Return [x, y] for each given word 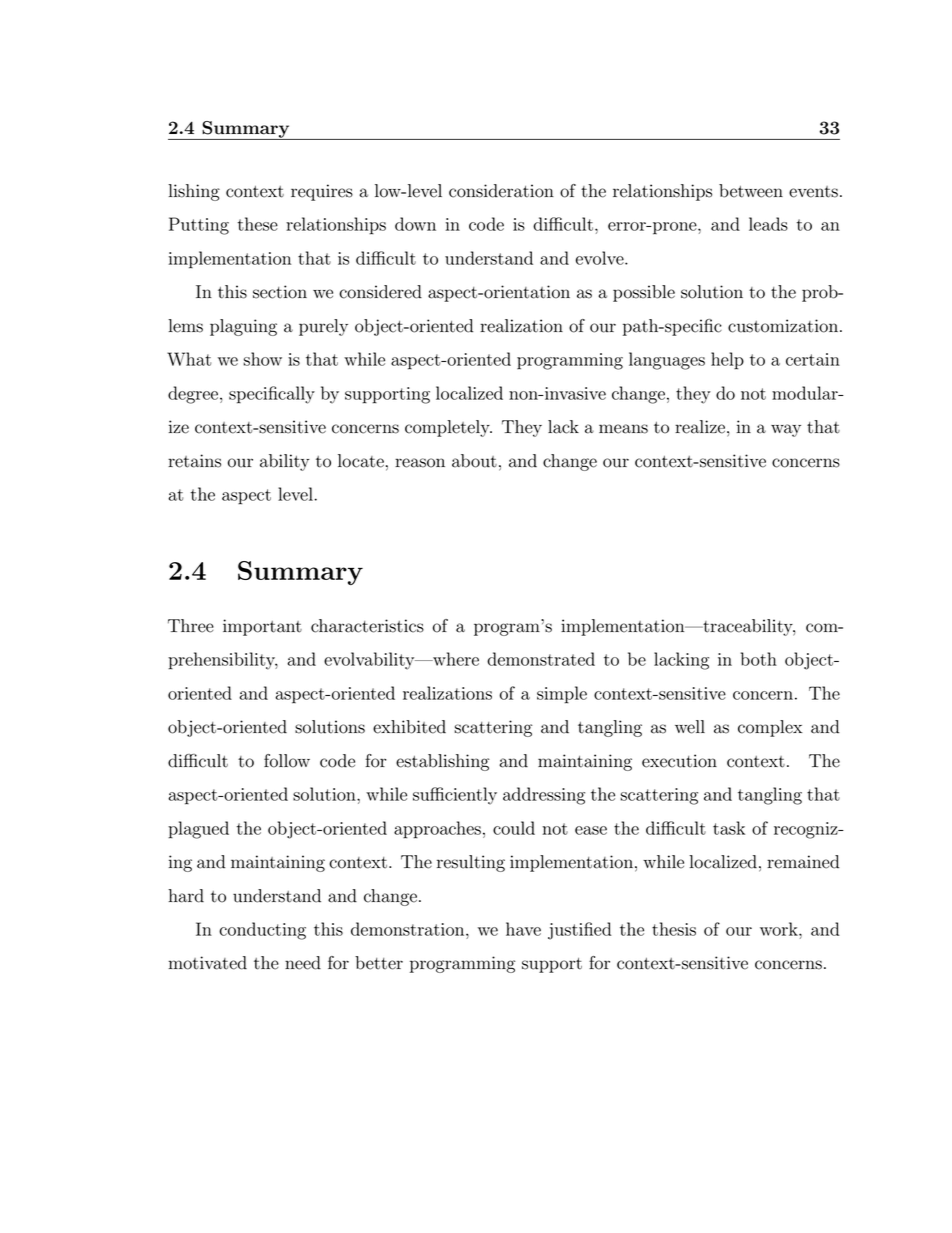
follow [287, 761]
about [474, 461]
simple [562, 695]
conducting [262, 931]
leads [768, 224]
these [258, 224]
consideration [501, 191]
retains [194, 461]
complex [770, 728]
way [786, 430]
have [523, 929]
